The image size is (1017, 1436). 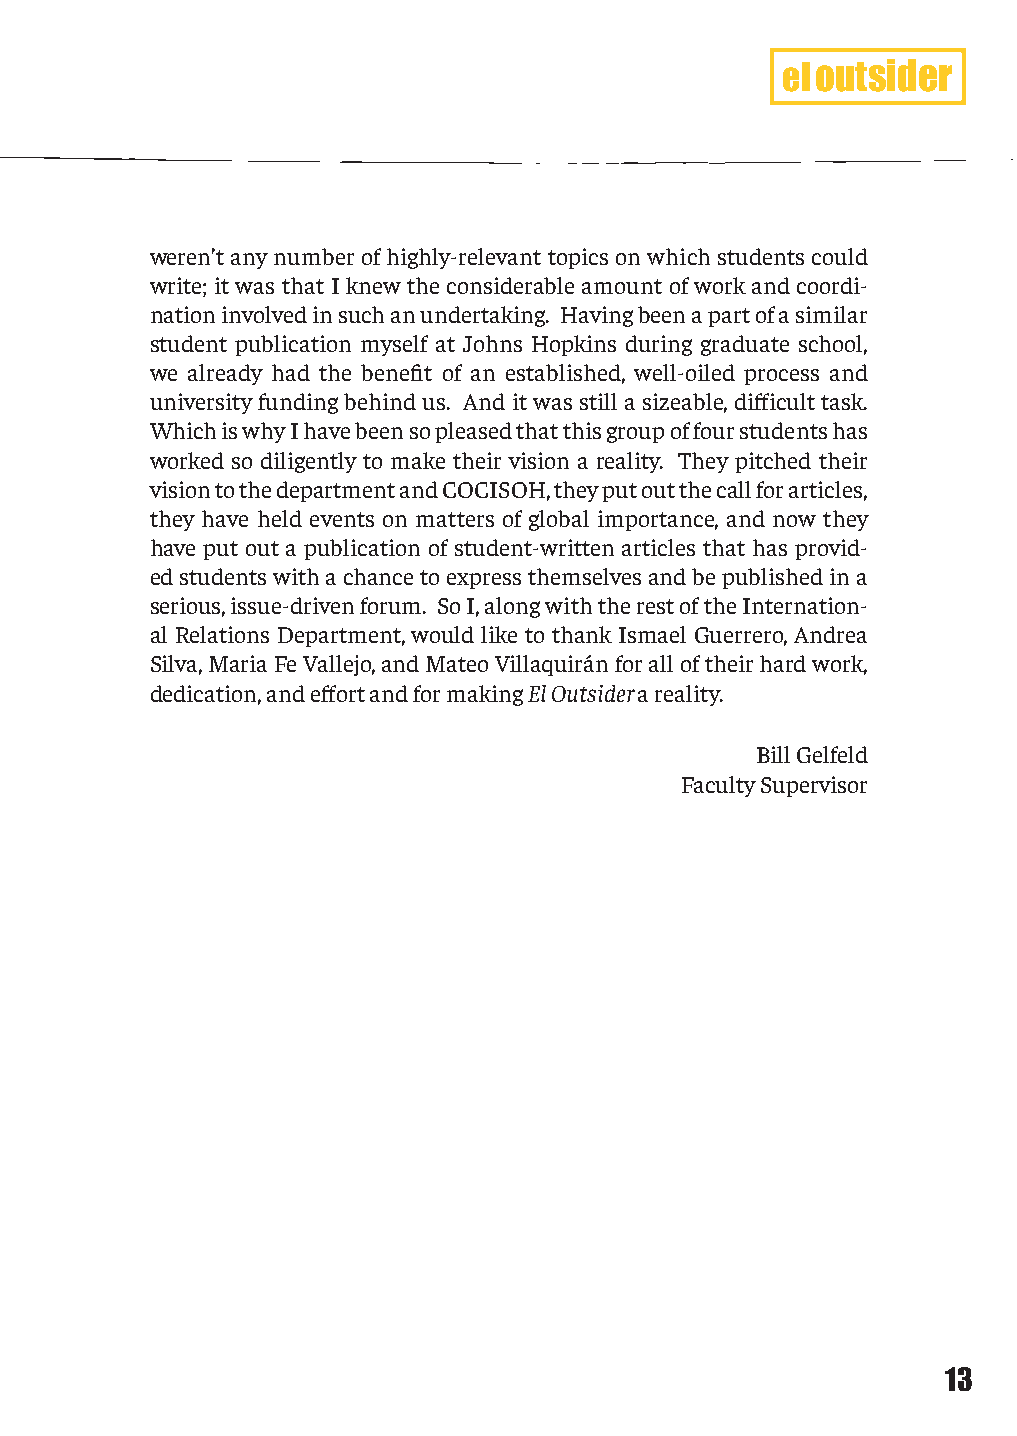 What do you see at coordinates (840, 256) in the screenshot?
I see `could` at bounding box center [840, 256].
